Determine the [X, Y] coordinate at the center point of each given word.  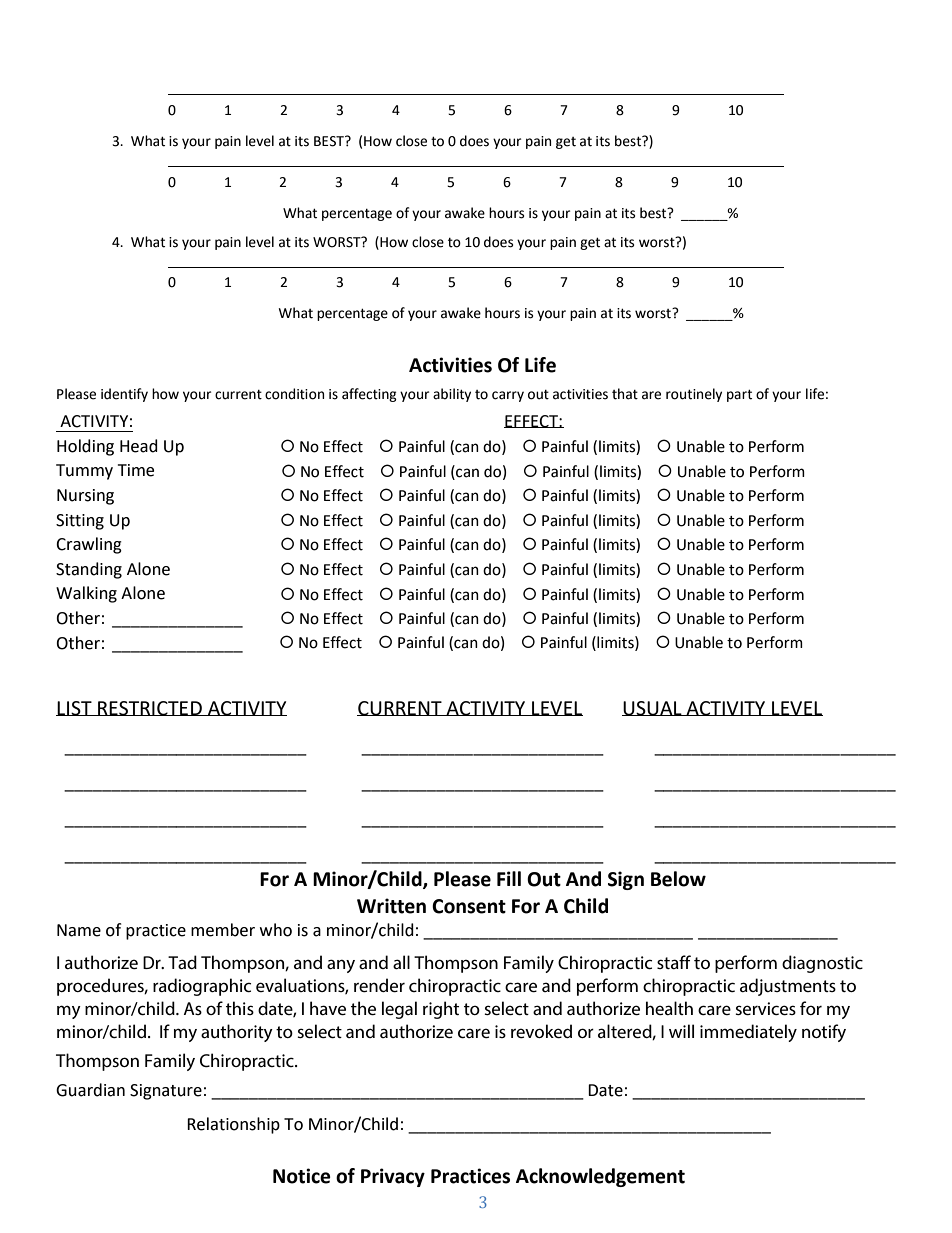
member [223, 930]
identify [124, 395]
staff [674, 962]
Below [678, 879]
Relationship [233, 1125]
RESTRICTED [150, 708]
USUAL [653, 708]
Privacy [393, 1177]
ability [452, 395]
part [739, 395]
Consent [469, 906]
